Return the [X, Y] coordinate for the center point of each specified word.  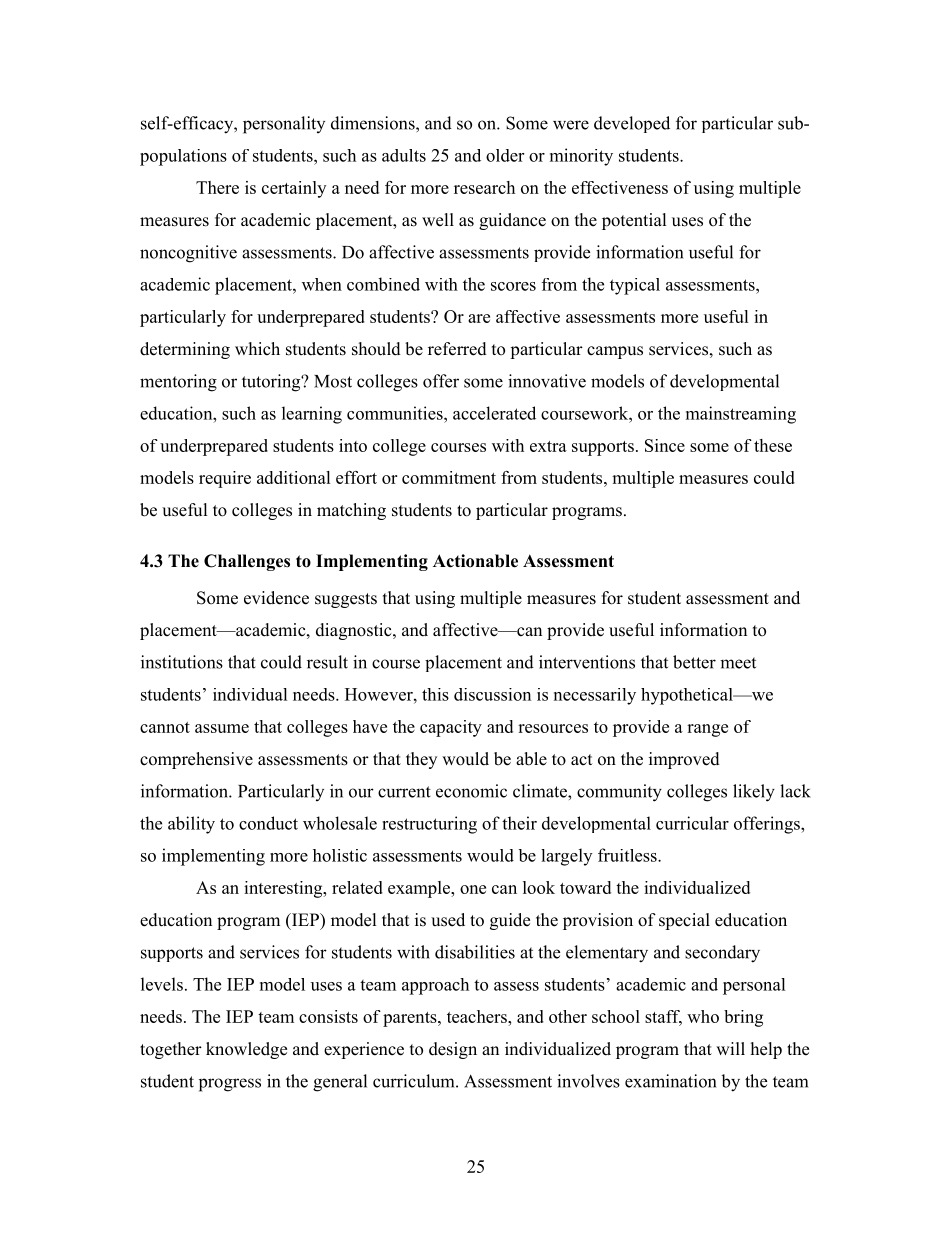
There [217, 187]
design [453, 1050]
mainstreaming [741, 415]
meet [738, 663]
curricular [692, 823]
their [519, 823]
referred [457, 349]
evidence [276, 598]
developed [632, 124]
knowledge [246, 1050]
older [505, 155]
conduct [268, 823]
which [257, 349]
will [730, 1048]
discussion [492, 694]
